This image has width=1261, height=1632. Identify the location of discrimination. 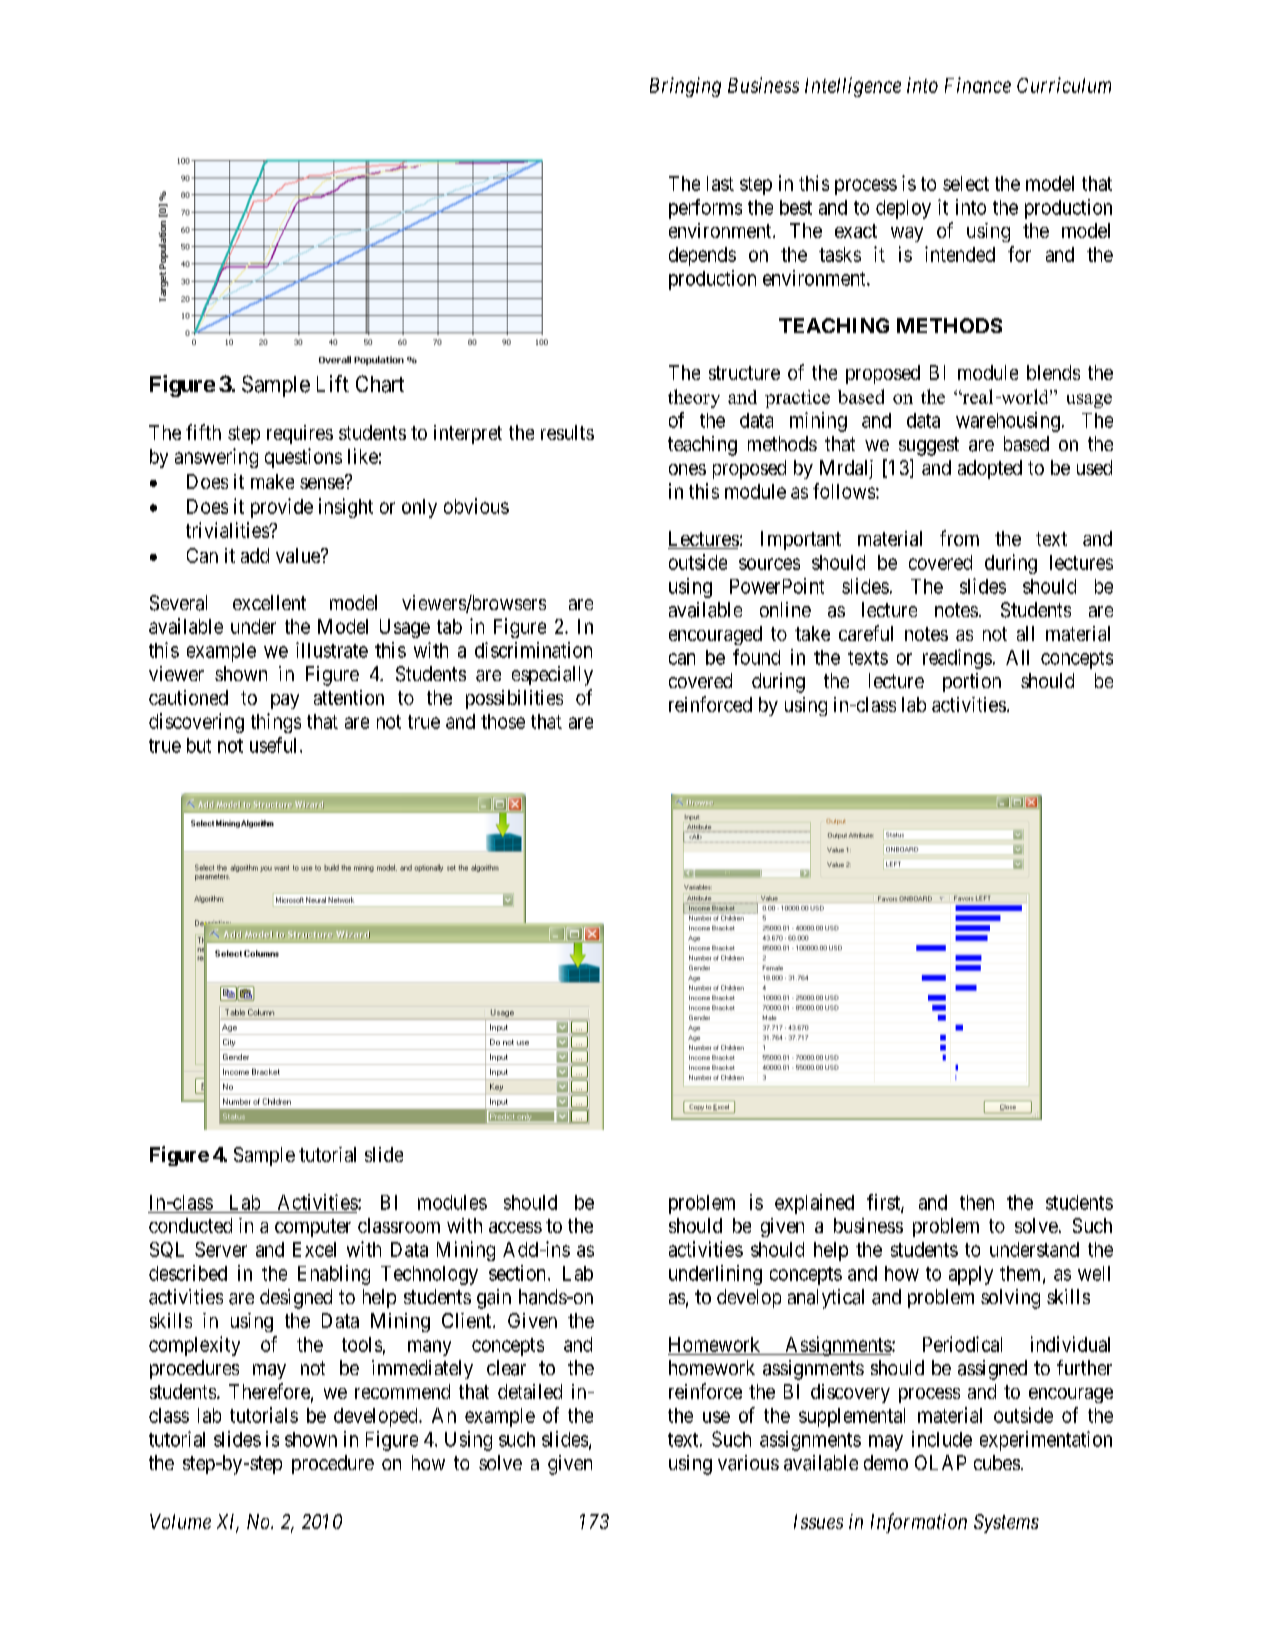
(533, 650).
